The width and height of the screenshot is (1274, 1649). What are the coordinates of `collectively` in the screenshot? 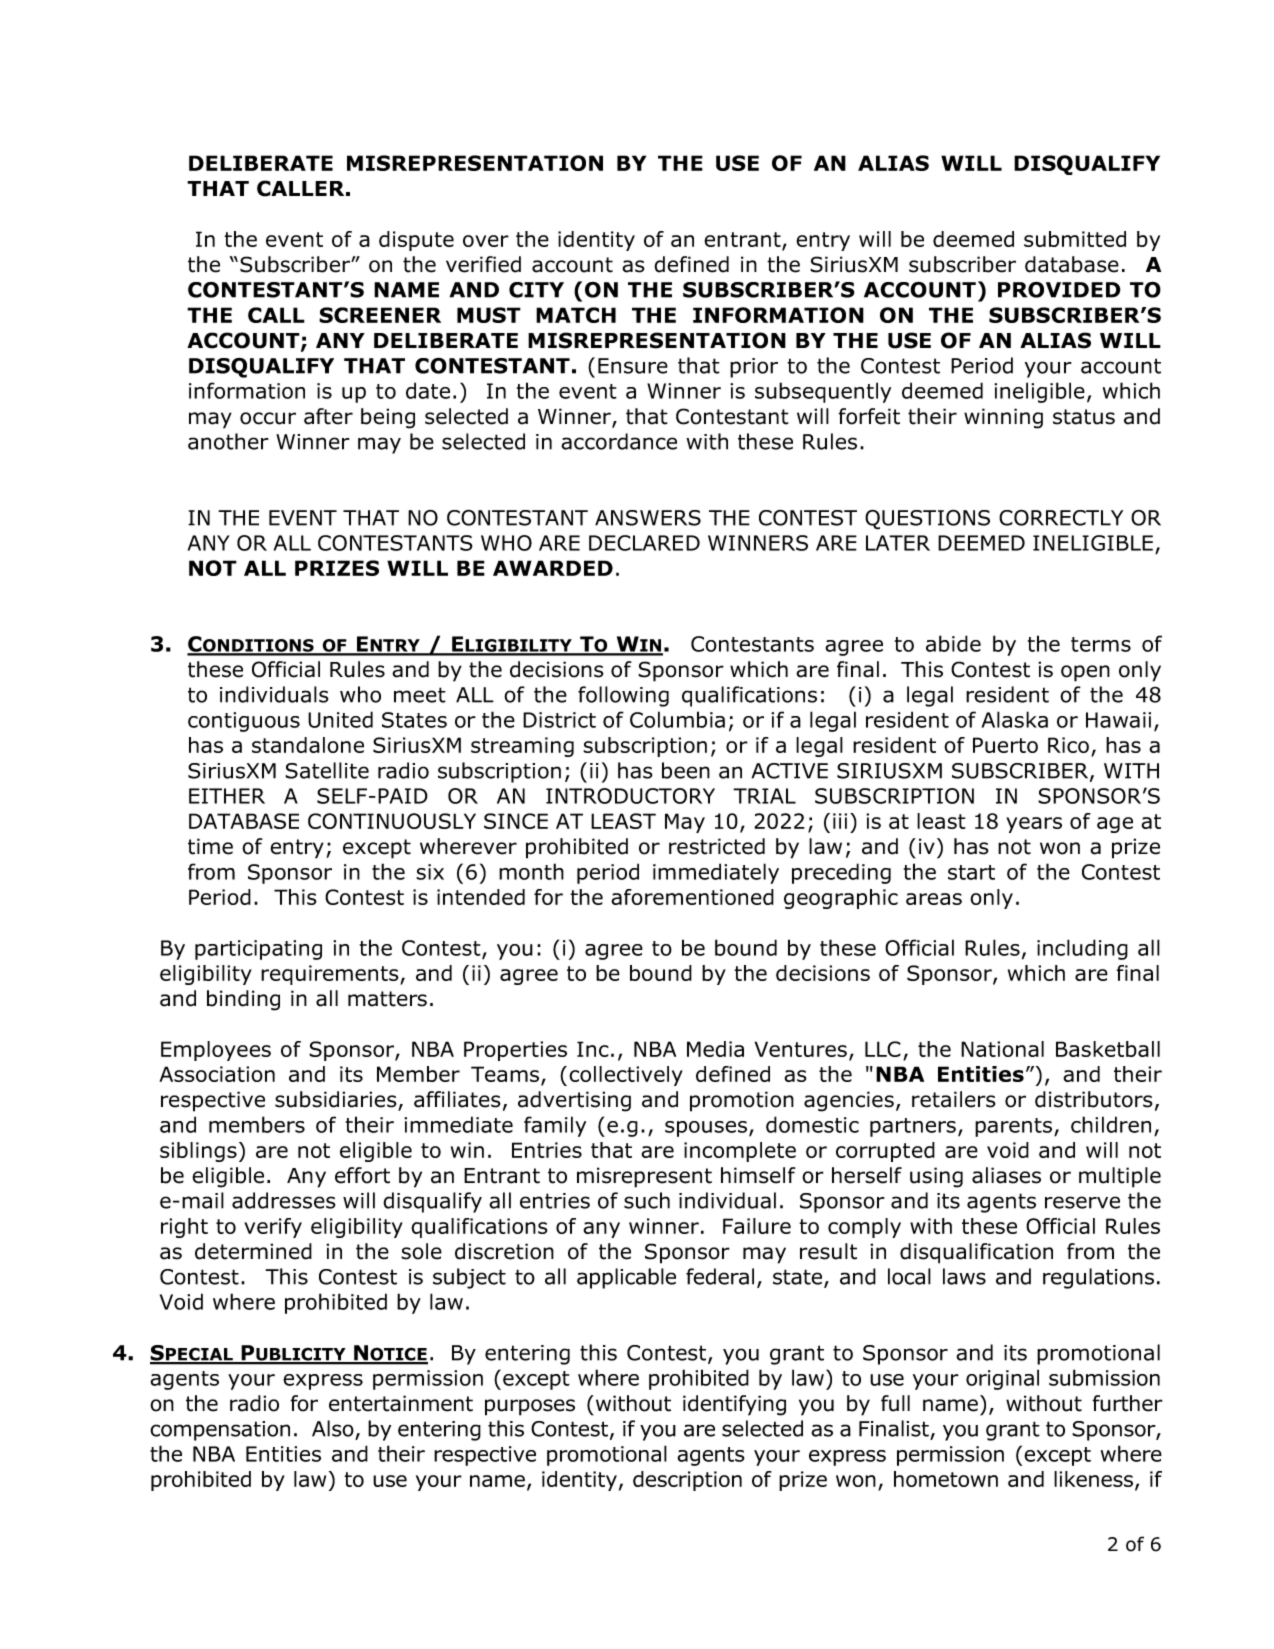 It's located at (626, 1076).
